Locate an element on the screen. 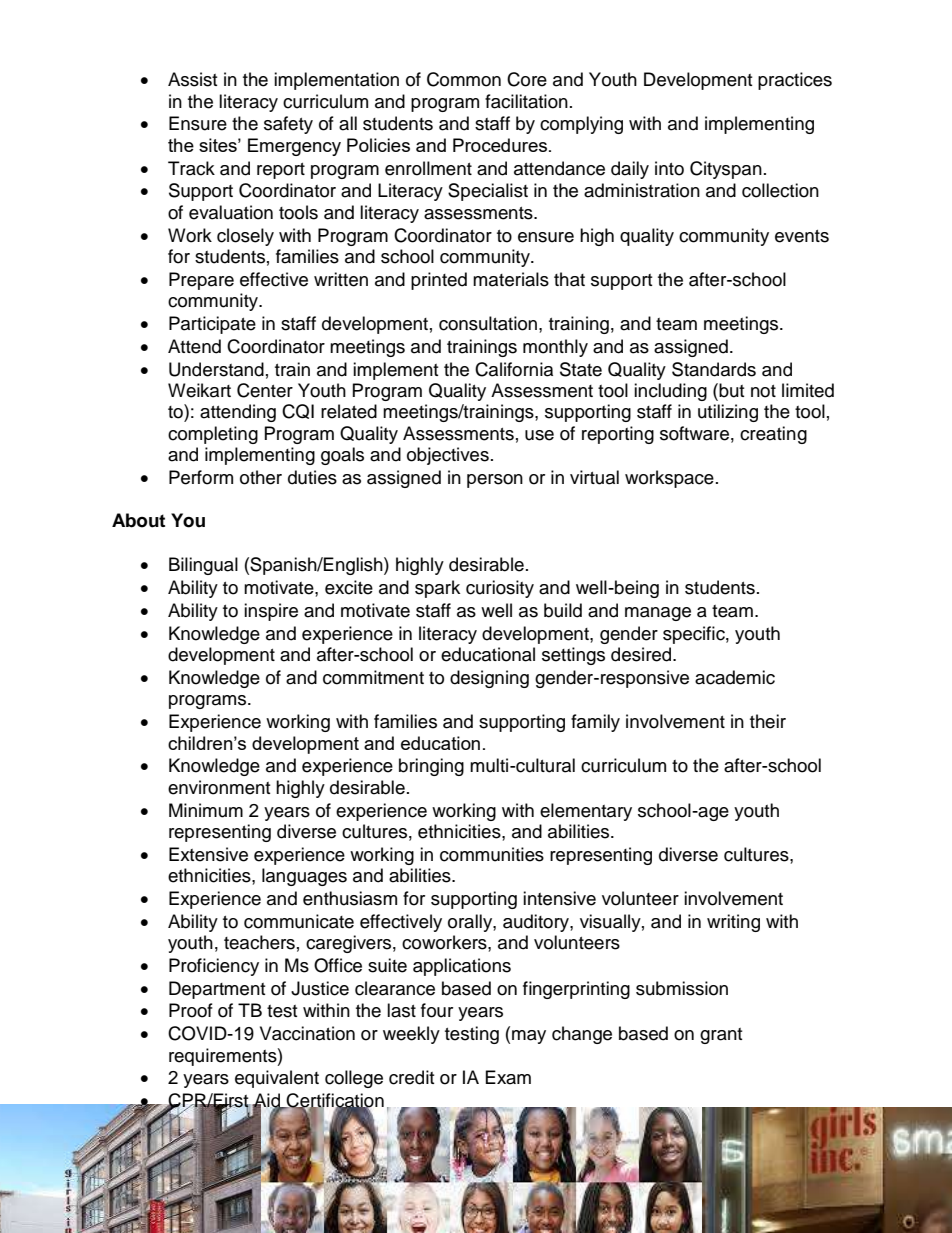 This screenshot has height=1233, width=952. Standards is located at coordinates (714, 369).
